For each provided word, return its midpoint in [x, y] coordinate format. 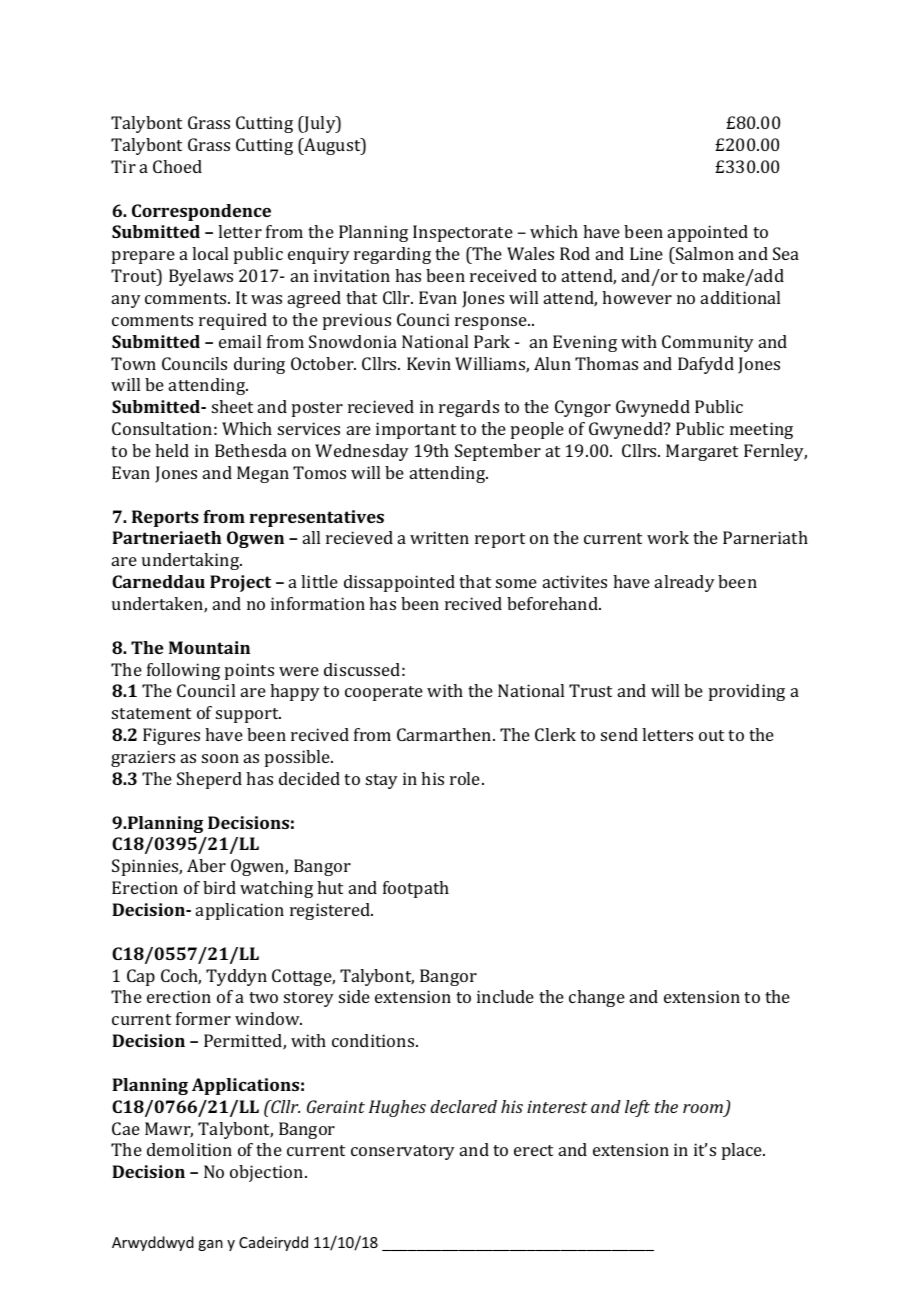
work [668, 537]
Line [646, 253]
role [466, 778]
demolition [189, 1149]
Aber [206, 865]
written [439, 537]
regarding [392, 255]
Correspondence [201, 212]
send [619, 734]
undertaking [192, 561]
